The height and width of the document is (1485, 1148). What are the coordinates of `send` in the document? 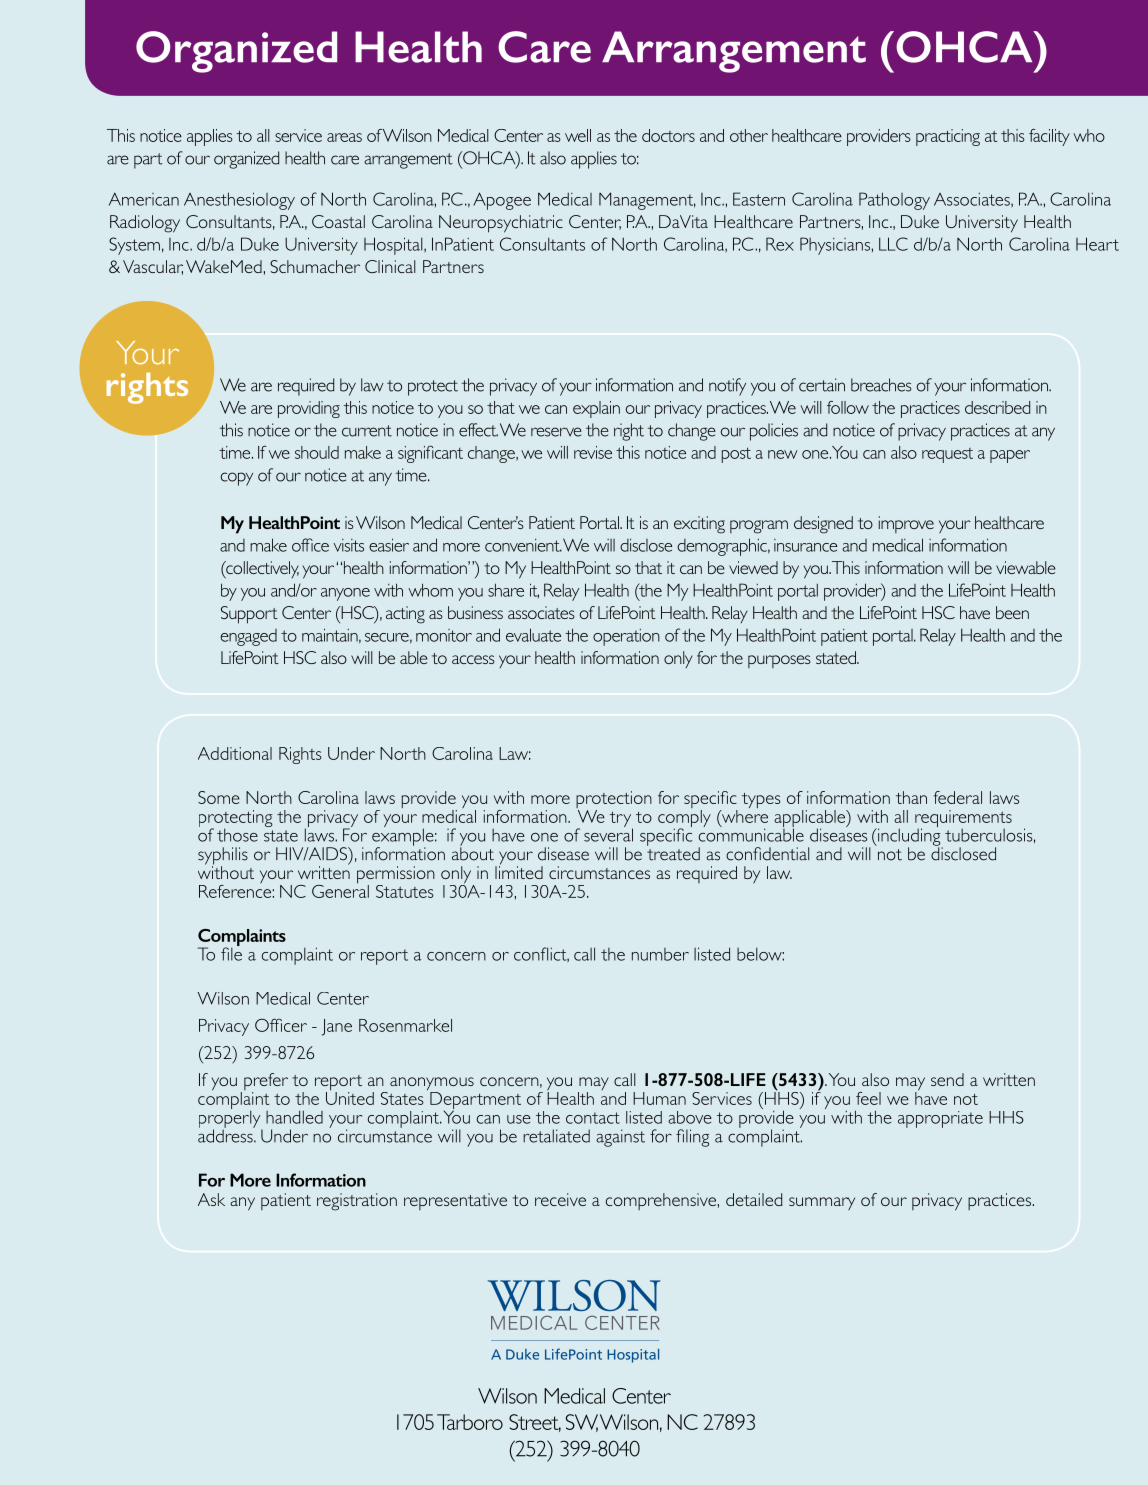 It's located at (947, 1079).
